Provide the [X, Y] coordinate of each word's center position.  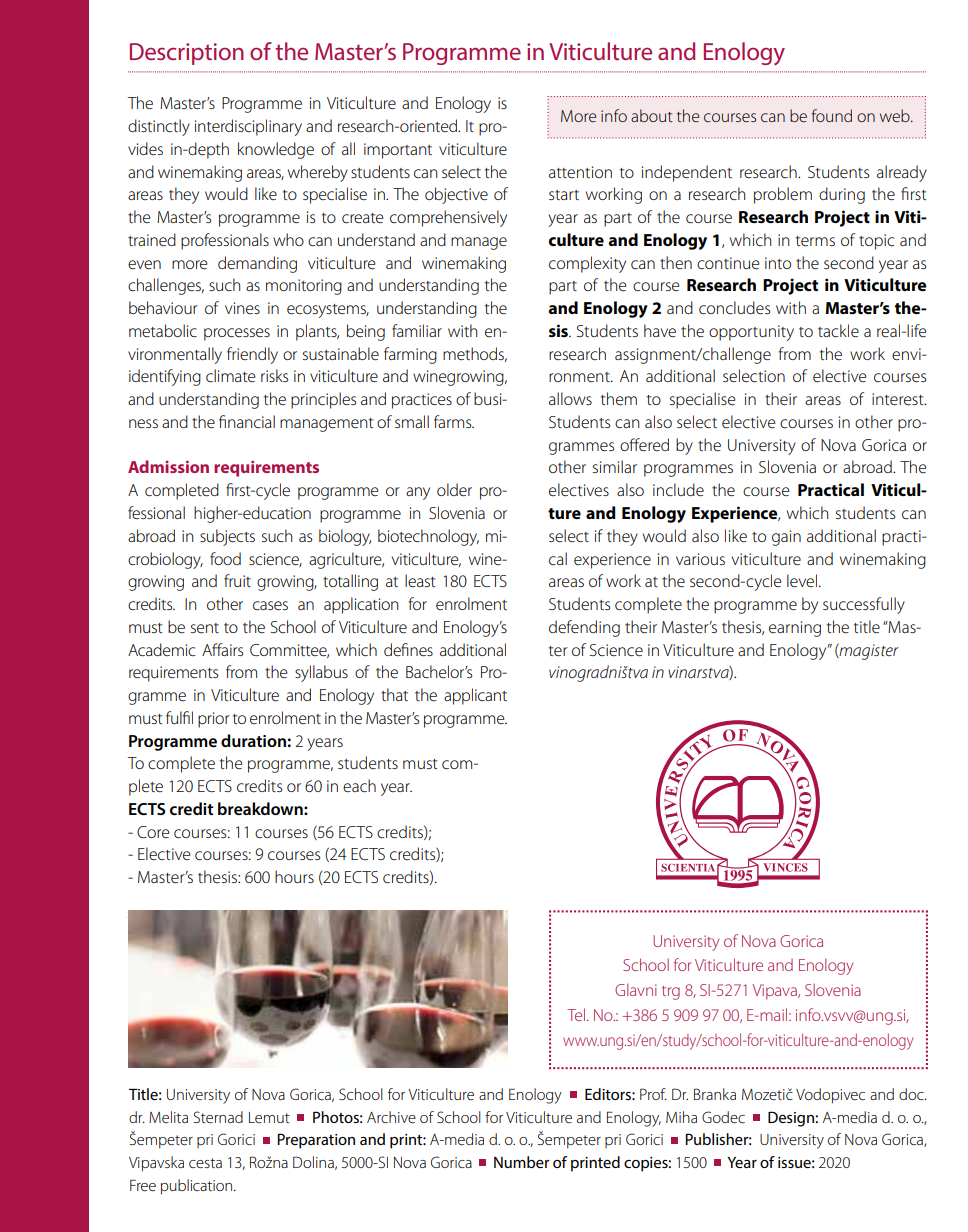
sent [205, 628]
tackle [838, 330]
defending [584, 628]
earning [795, 629]
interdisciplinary [248, 127]
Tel [577, 1014]
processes [237, 334]
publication [198, 1187]
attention [580, 172]
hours [294, 876]
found [832, 115]
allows [570, 398]
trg [671, 993]
